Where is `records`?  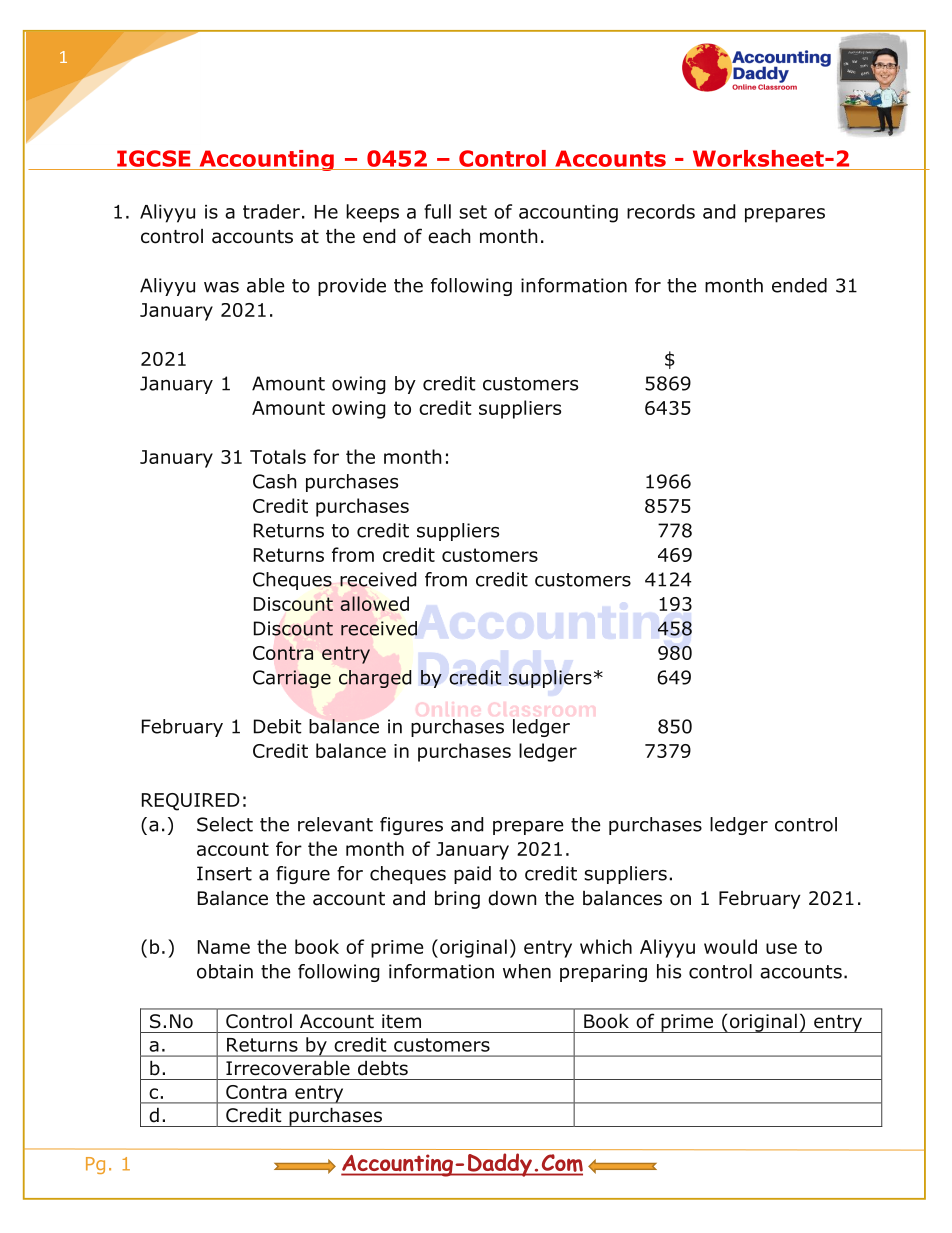 records is located at coordinates (661, 211).
